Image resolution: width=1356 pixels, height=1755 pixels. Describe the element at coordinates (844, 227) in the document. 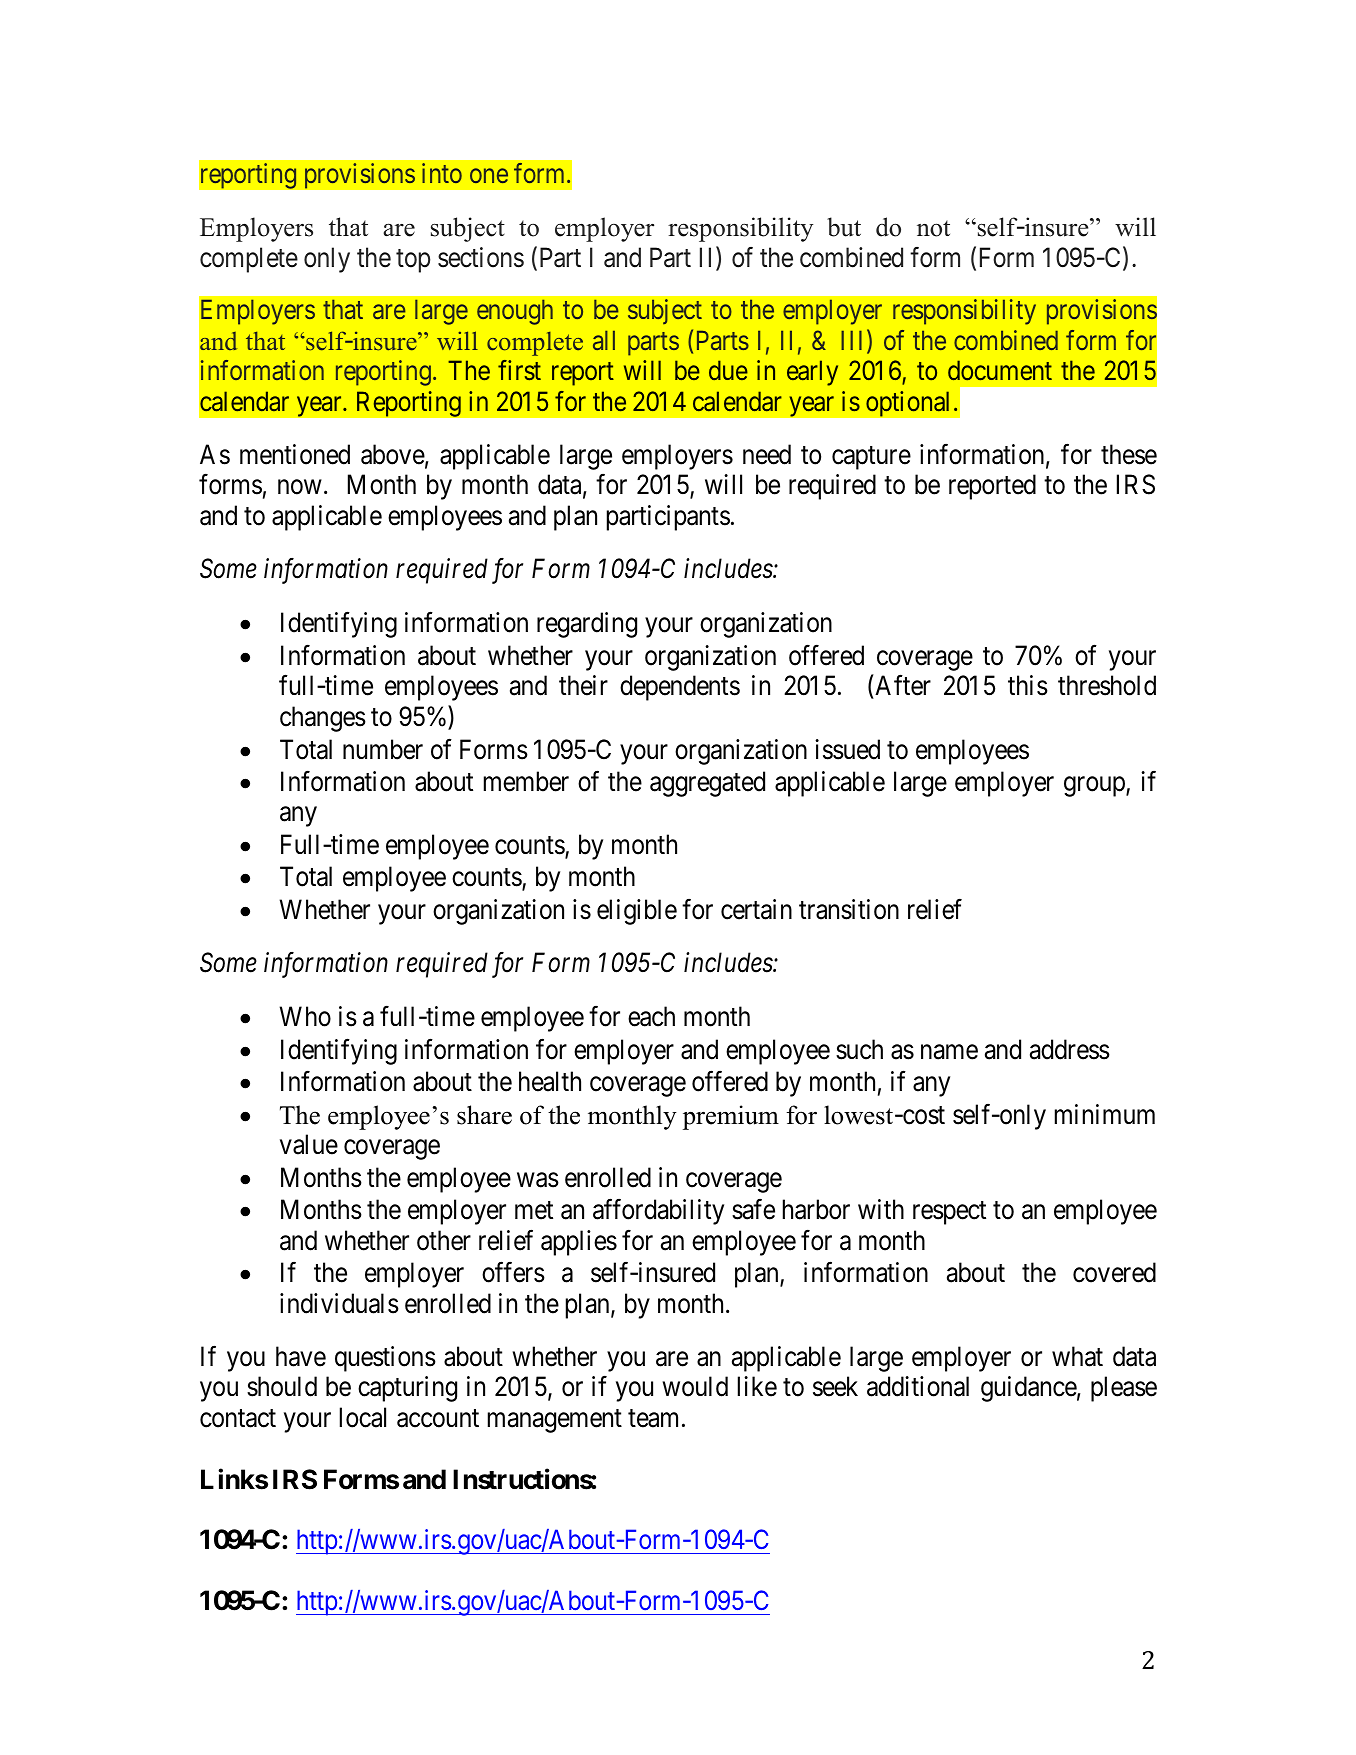

I see `but` at that location.
